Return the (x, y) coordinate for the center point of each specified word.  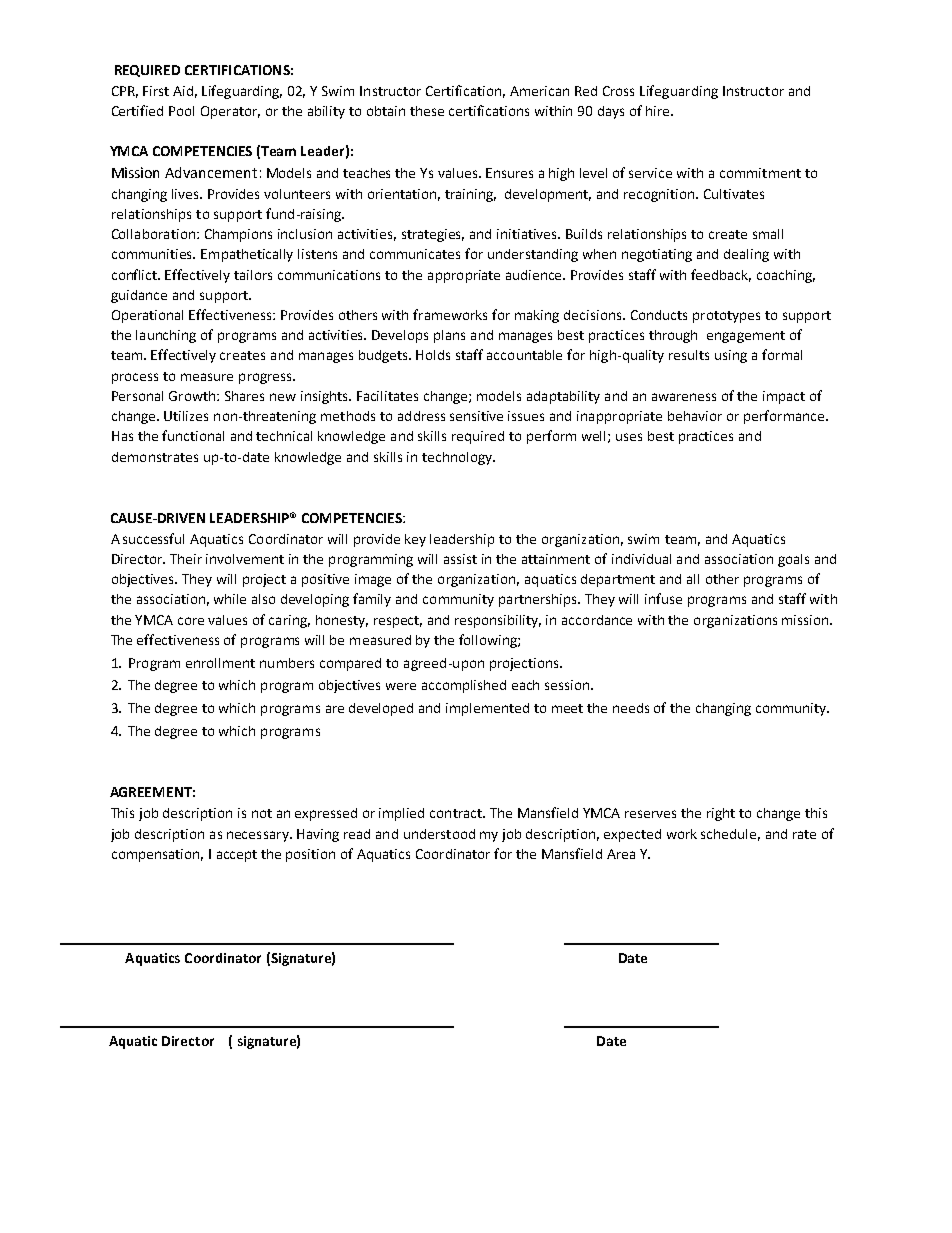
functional (193, 435)
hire (659, 111)
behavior (695, 416)
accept (237, 856)
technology (458, 458)
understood (439, 834)
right (721, 814)
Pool (181, 111)
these (427, 111)
